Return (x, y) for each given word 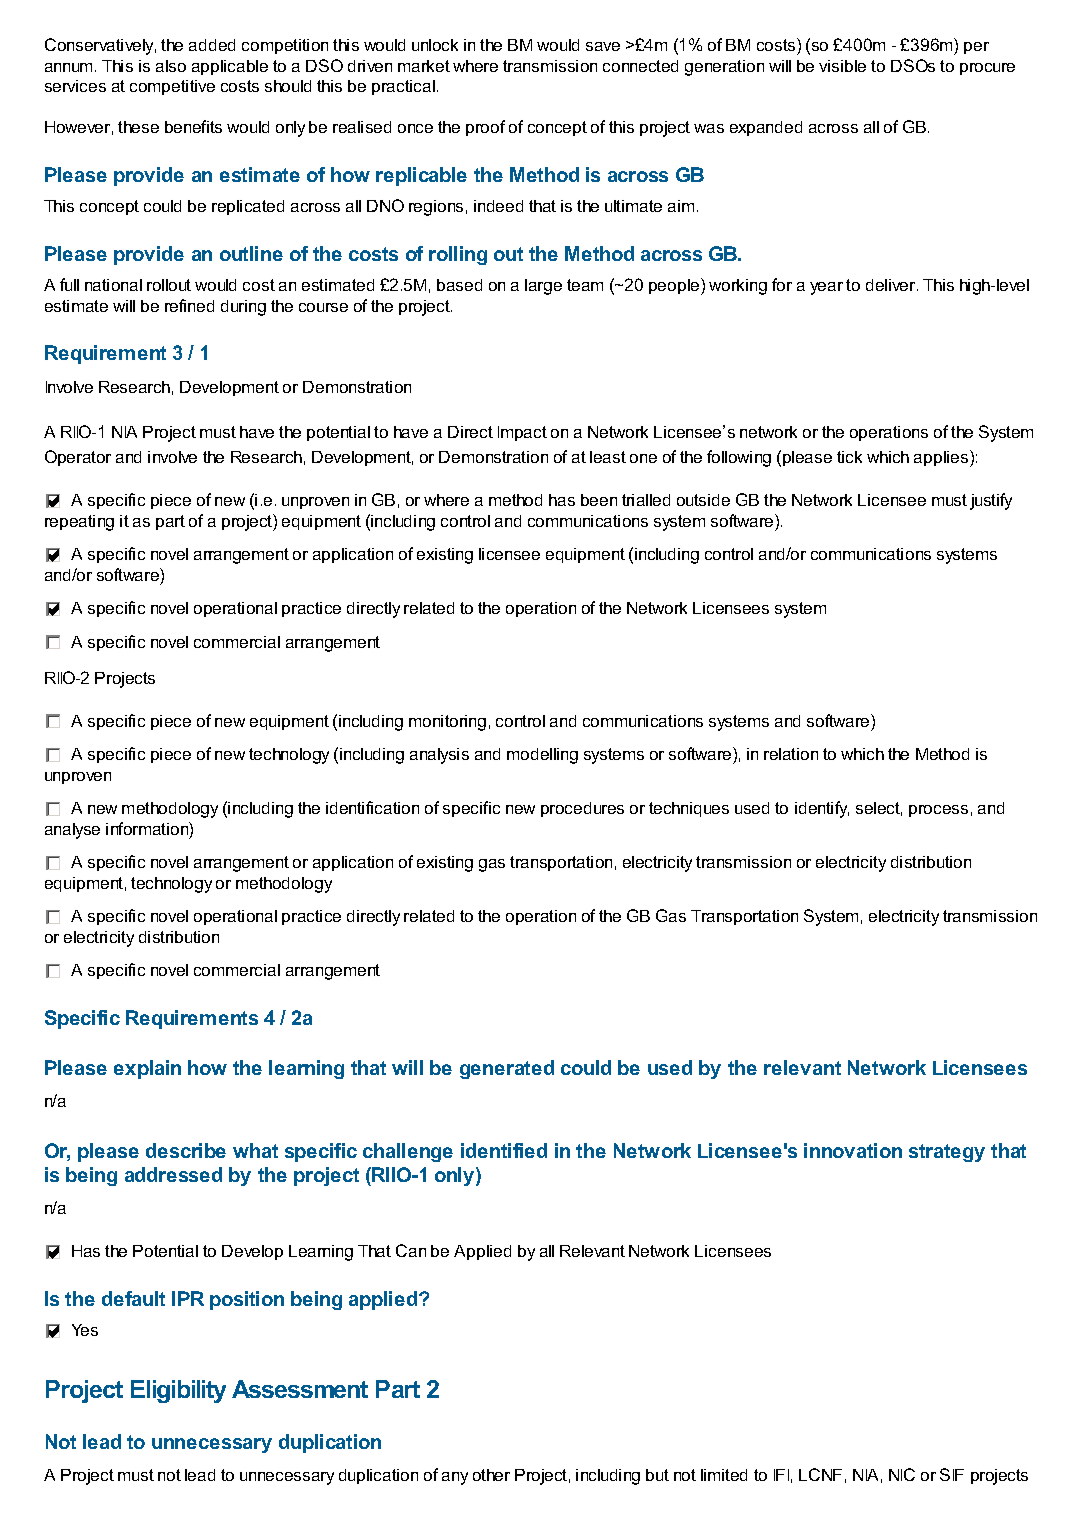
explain (147, 1069)
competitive (172, 87)
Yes (85, 1330)
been (599, 500)
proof (485, 128)
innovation (853, 1150)
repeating (79, 523)
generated (507, 1069)
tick (849, 457)
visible (842, 66)
